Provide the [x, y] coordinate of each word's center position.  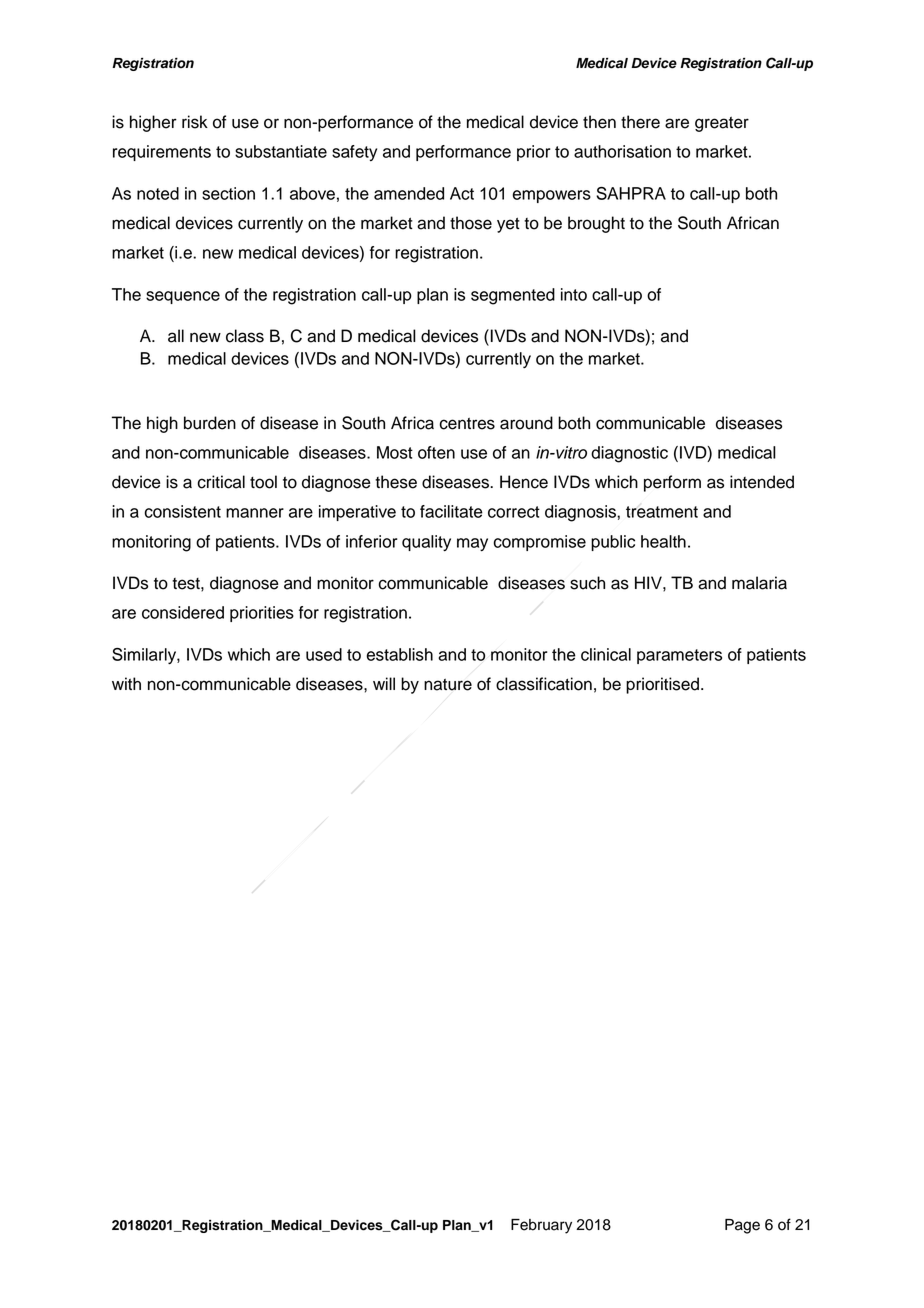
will [384, 683]
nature [448, 685]
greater [722, 124]
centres [467, 424]
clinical [606, 654]
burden [210, 423]
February [541, 1226]
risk [195, 122]
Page [742, 1226]
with [126, 683]
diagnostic [629, 454]
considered [183, 612]
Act [462, 193]
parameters [679, 656]
